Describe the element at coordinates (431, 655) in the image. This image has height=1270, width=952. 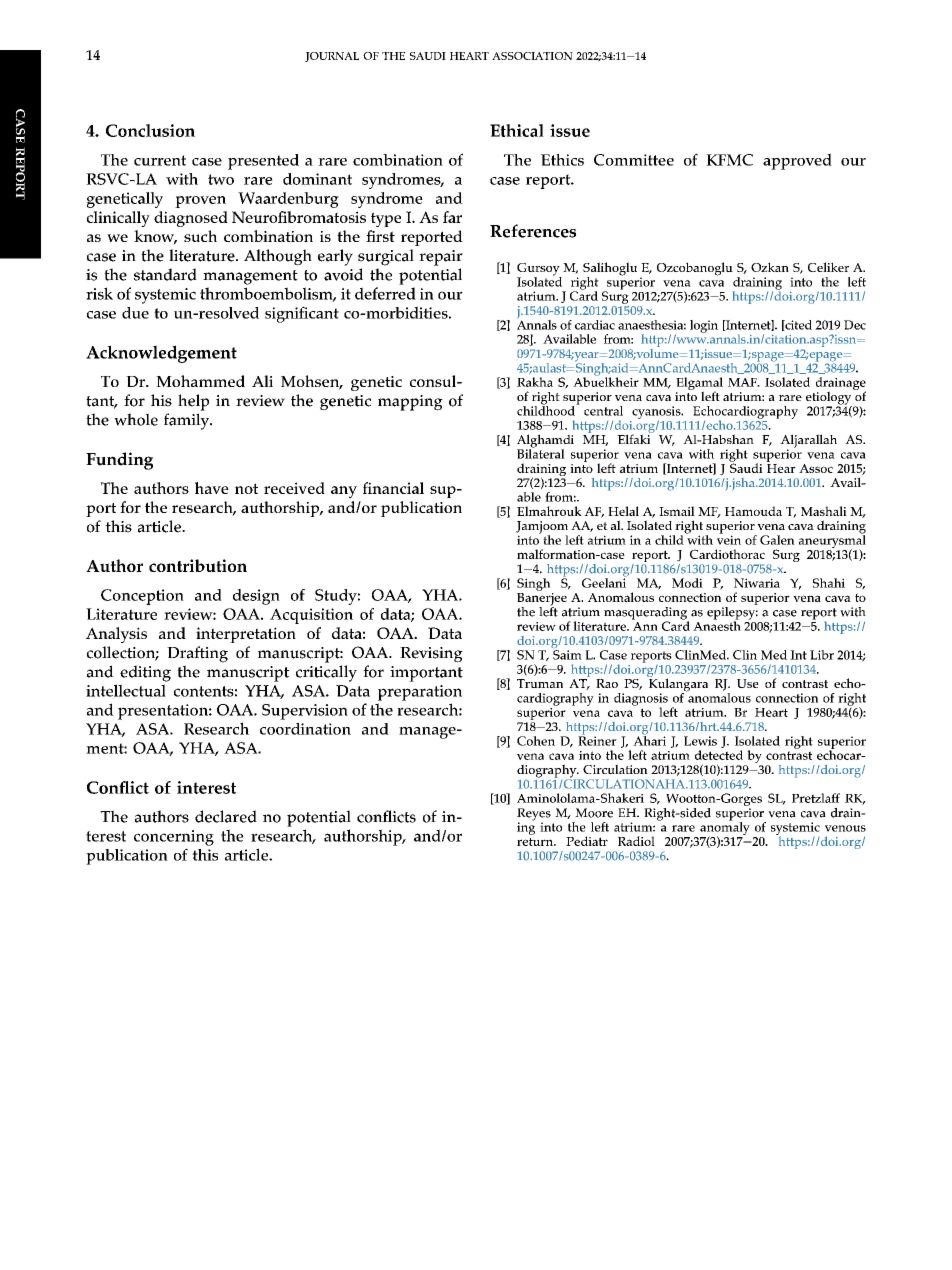
I see `Revising` at that location.
